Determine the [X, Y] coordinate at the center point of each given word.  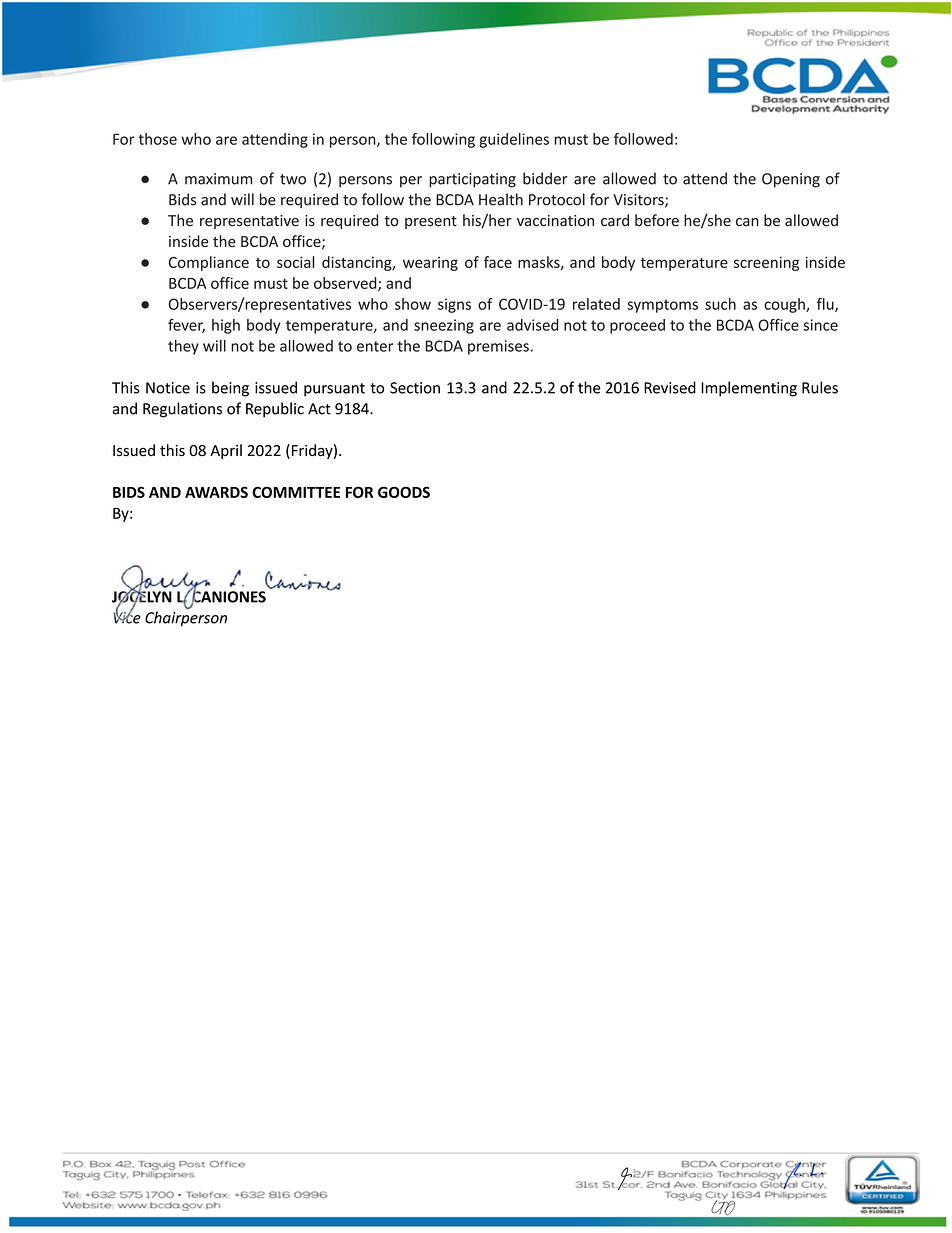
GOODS [404, 492]
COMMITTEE [296, 492]
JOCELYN [142, 597]
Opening [791, 180]
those [158, 139]
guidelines [514, 140]
